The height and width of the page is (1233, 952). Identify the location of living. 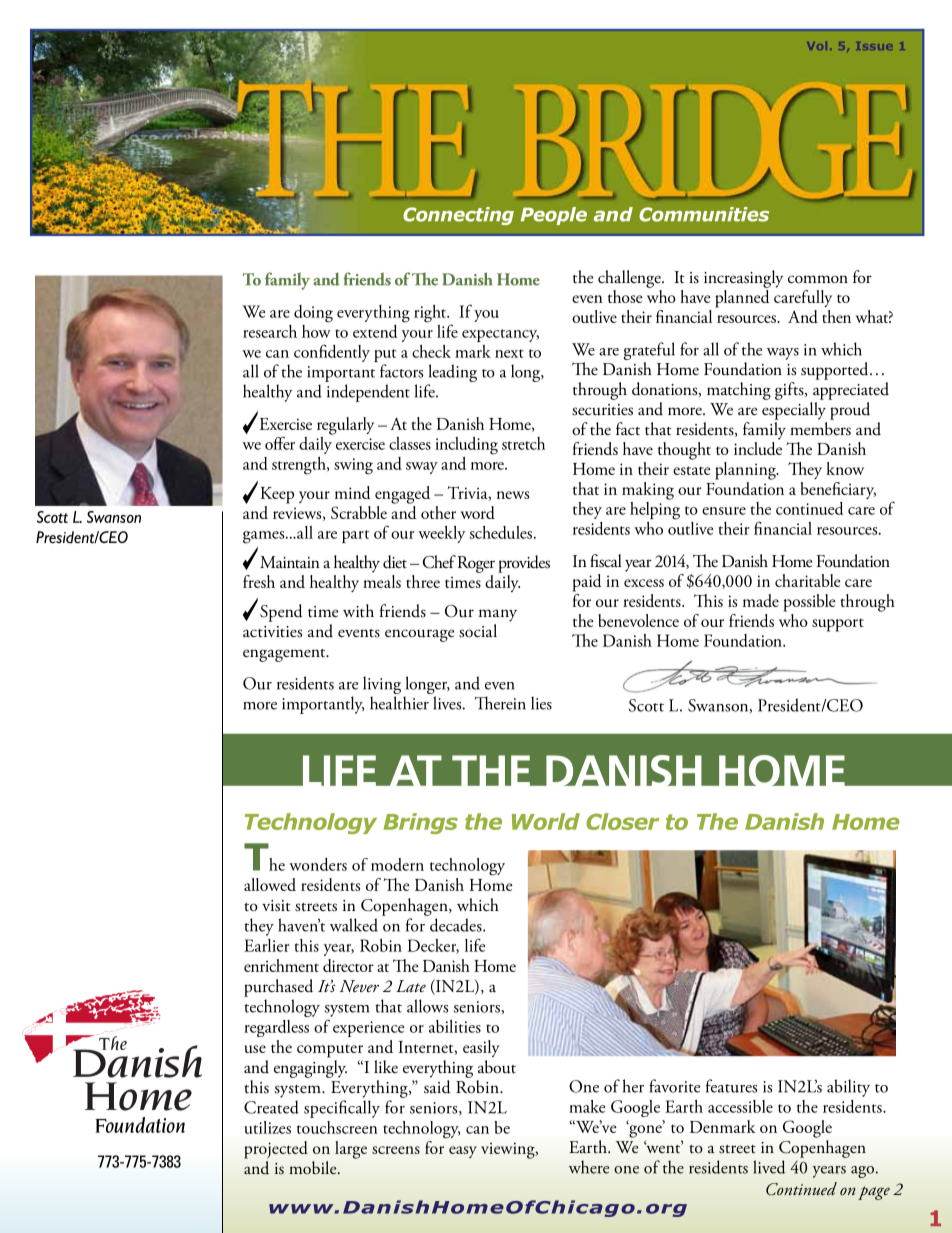
(382, 686).
